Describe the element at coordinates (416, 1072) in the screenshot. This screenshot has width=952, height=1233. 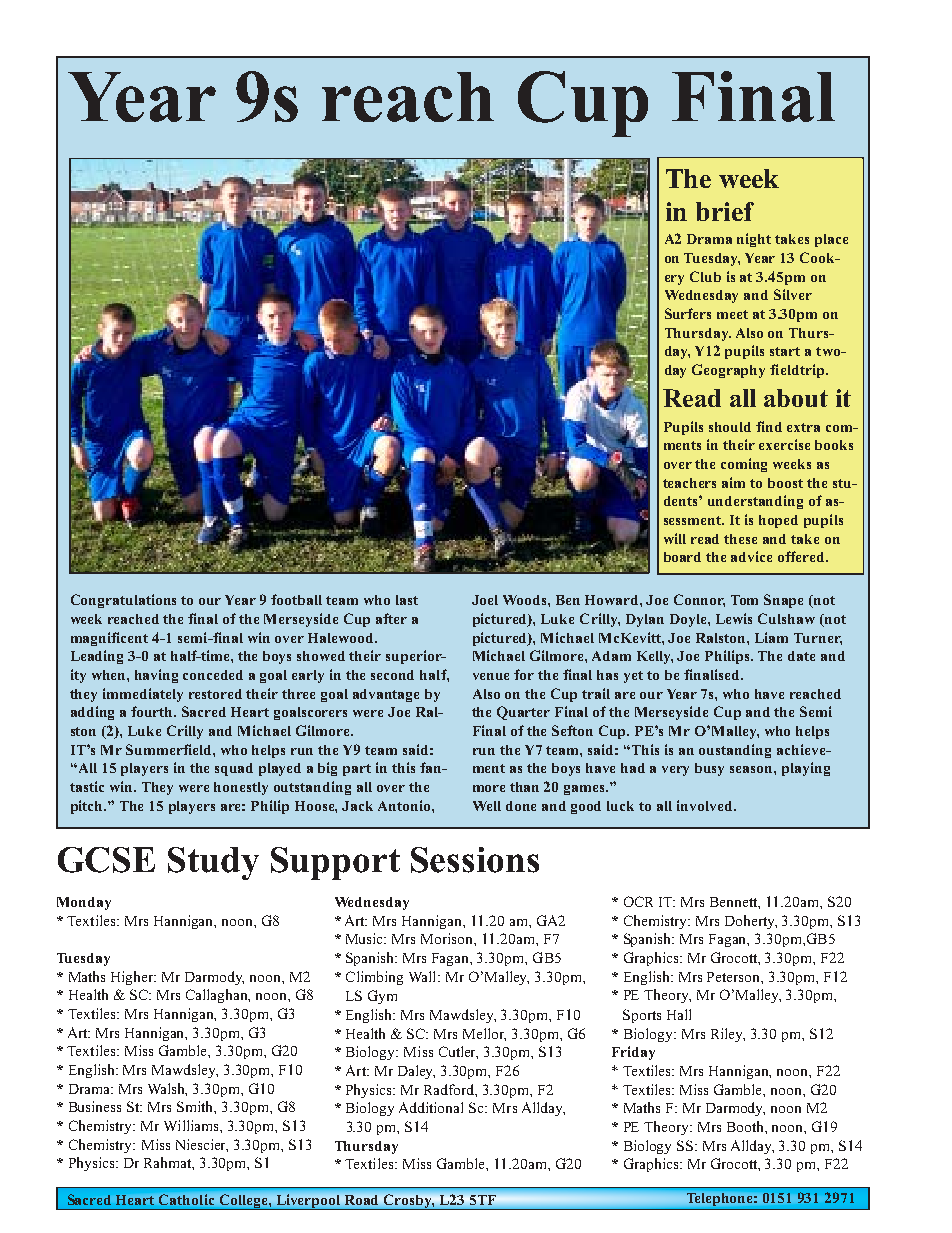
I see `Daley` at that location.
